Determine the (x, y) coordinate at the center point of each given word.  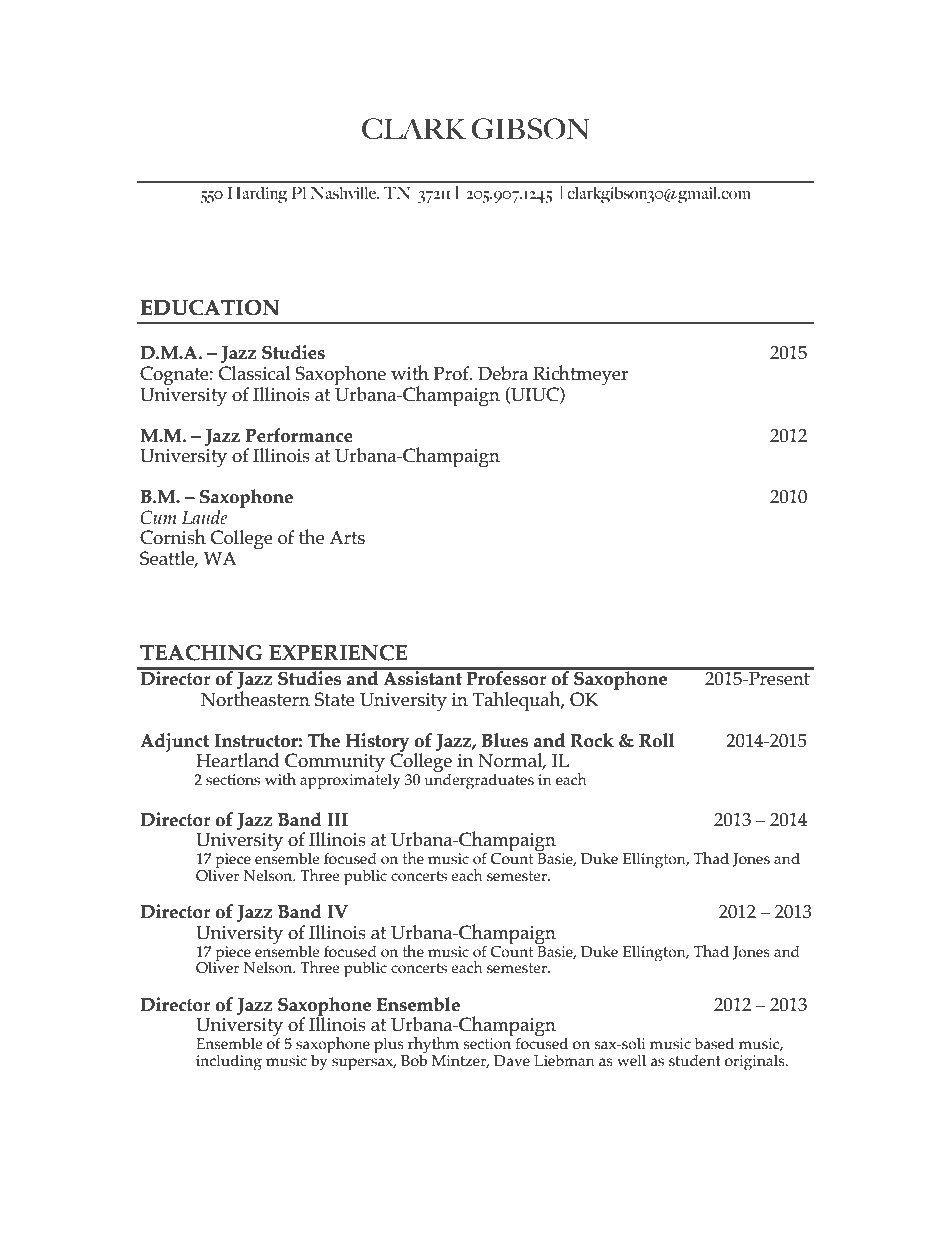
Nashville (344, 193)
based (714, 1044)
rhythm (433, 1045)
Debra (503, 373)
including (229, 1063)
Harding (258, 195)
